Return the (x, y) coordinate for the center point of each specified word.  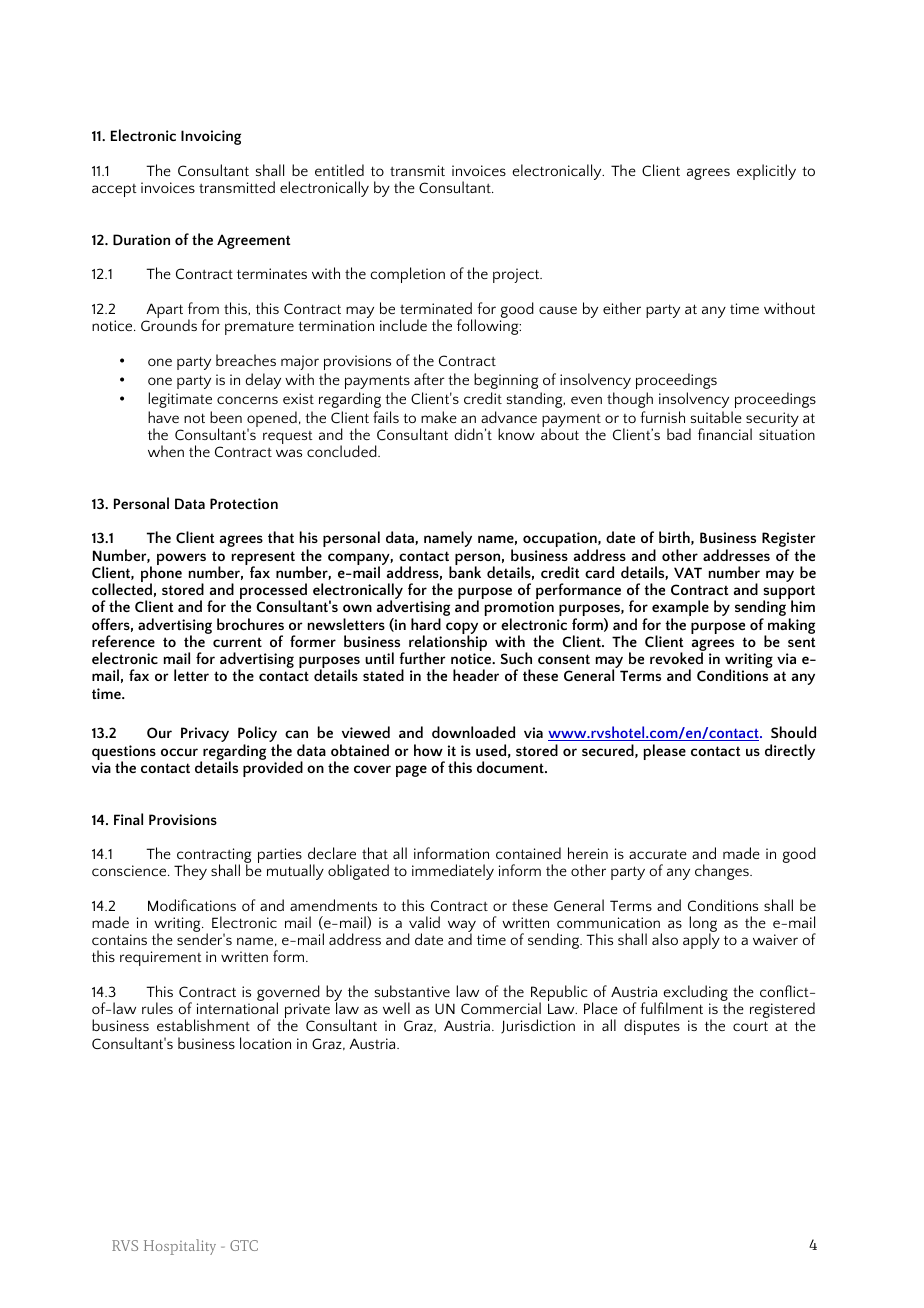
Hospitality (180, 1247)
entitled (339, 170)
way (462, 927)
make (439, 417)
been (226, 417)
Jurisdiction (538, 1026)
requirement (161, 958)
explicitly (766, 172)
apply (701, 941)
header (476, 675)
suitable (716, 417)
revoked (676, 658)
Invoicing (211, 137)
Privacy (205, 734)
